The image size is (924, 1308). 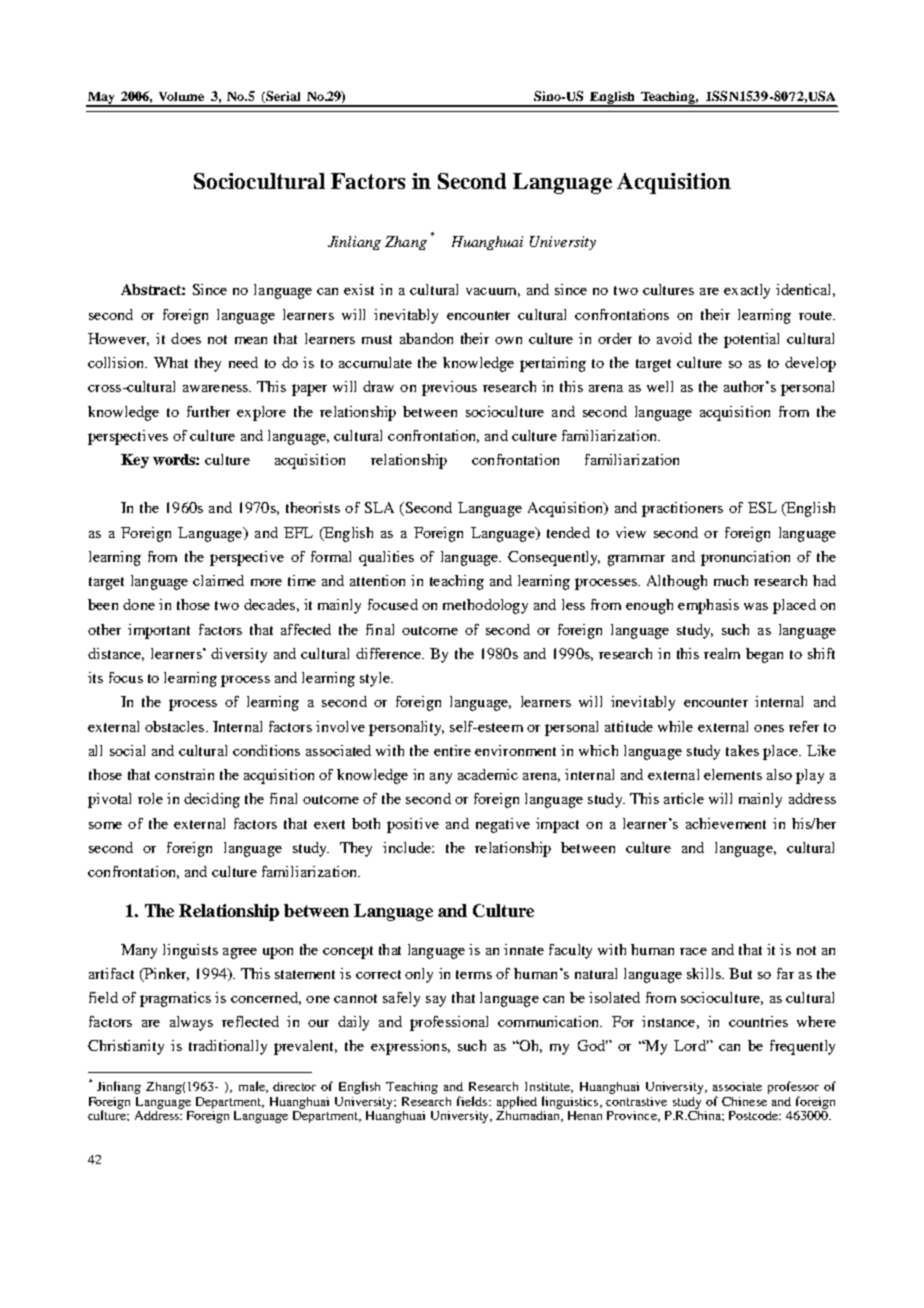 I want to click on methodology, so click(x=485, y=606).
